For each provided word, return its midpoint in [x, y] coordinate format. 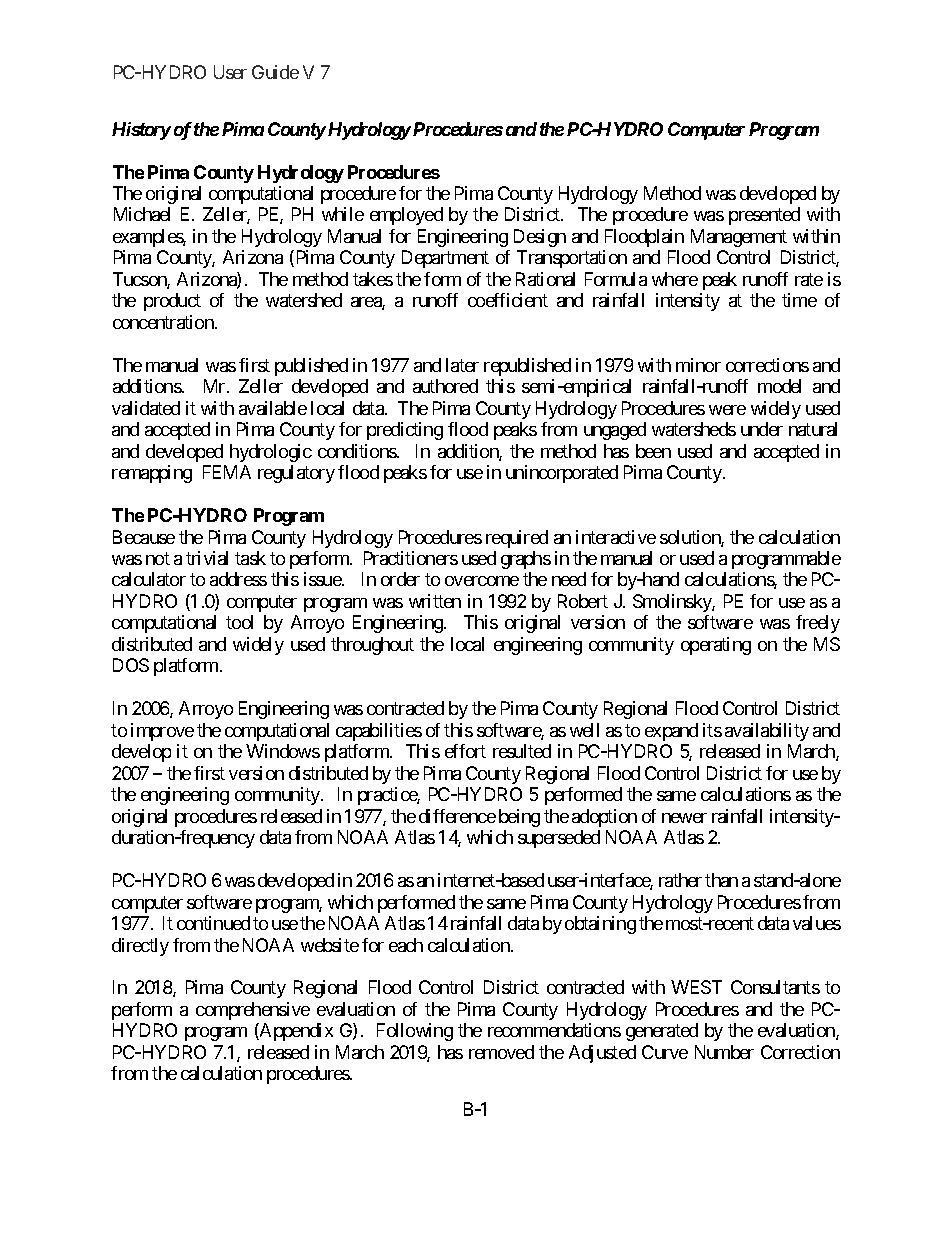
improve [162, 732]
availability [767, 732]
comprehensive [253, 1011]
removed [501, 1052]
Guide [275, 72]
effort [465, 751]
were [727, 410]
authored [445, 386]
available [273, 408]
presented [764, 216]
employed [406, 216]
